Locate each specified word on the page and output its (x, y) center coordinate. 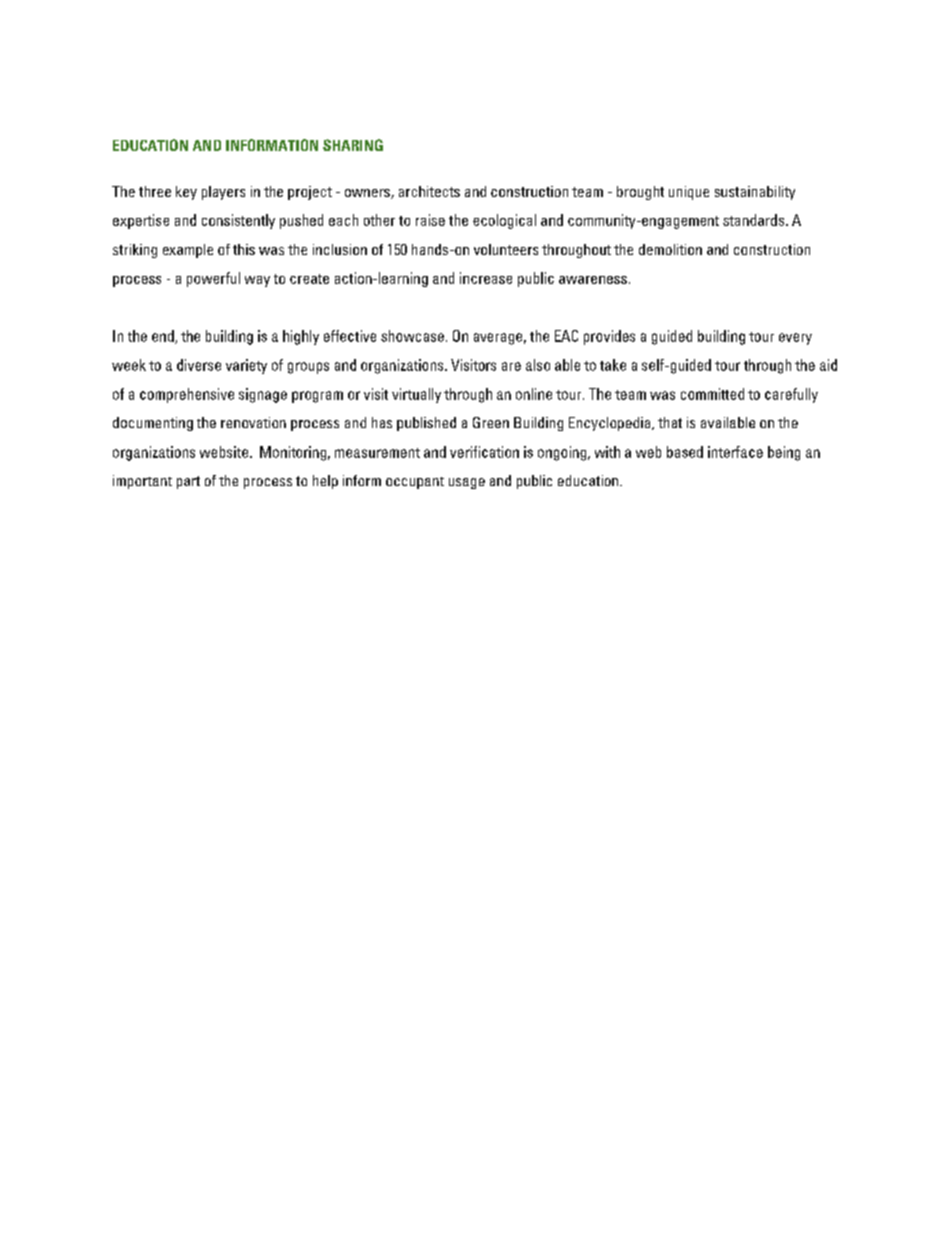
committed (712, 394)
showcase (412, 336)
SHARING (353, 145)
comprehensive (187, 395)
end (164, 337)
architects (429, 191)
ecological (504, 221)
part (188, 482)
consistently (238, 221)
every (795, 339)
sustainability (755, 193)
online (534, 394)
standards (755, 220)
